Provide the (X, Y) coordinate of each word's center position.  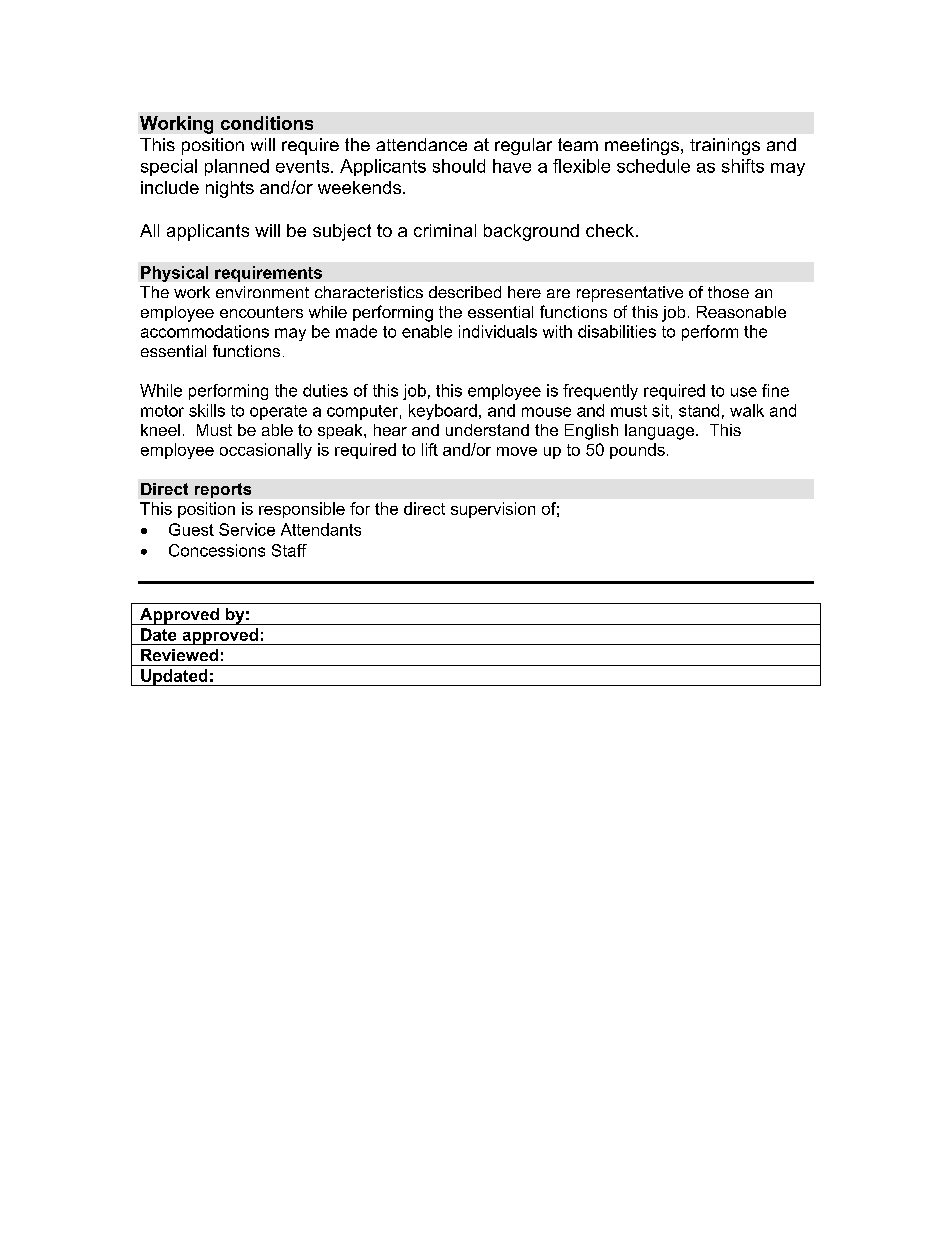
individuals (498, 331)
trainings (725, 146)
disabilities (617, 331)
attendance (421, 144)
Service (247, 529)
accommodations (205, 331)
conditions (267, 123)
